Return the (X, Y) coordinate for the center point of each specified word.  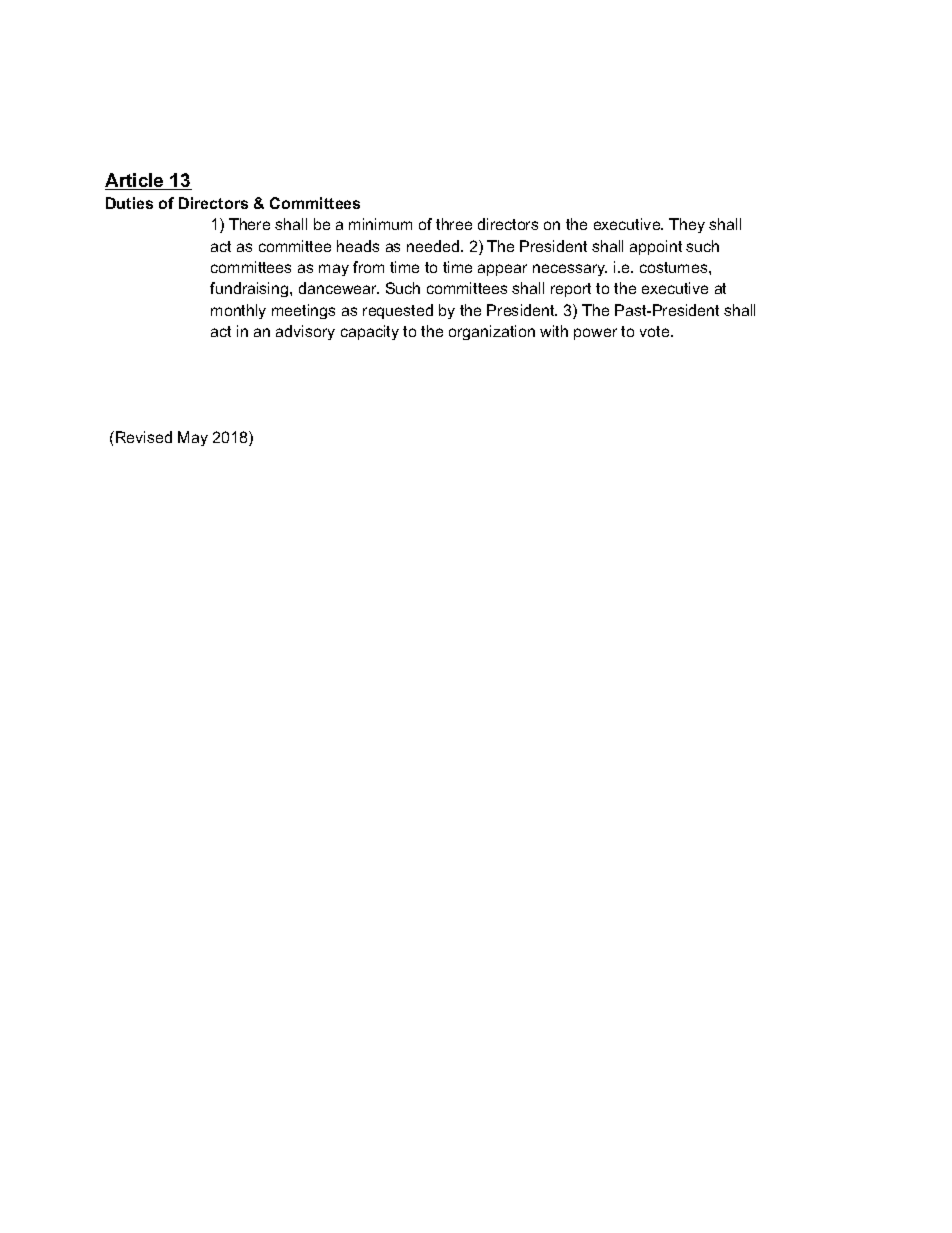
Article (135, 181)
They (687, 225)
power (595, 334)
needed (433, 246)
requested (398, 311)
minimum (380, 224)
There (249, 224)
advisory (305, 332)
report (571, 290)
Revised (144, 437)
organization (492, 332)
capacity (370, 332)
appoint (656, 247)
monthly (238, 311)
